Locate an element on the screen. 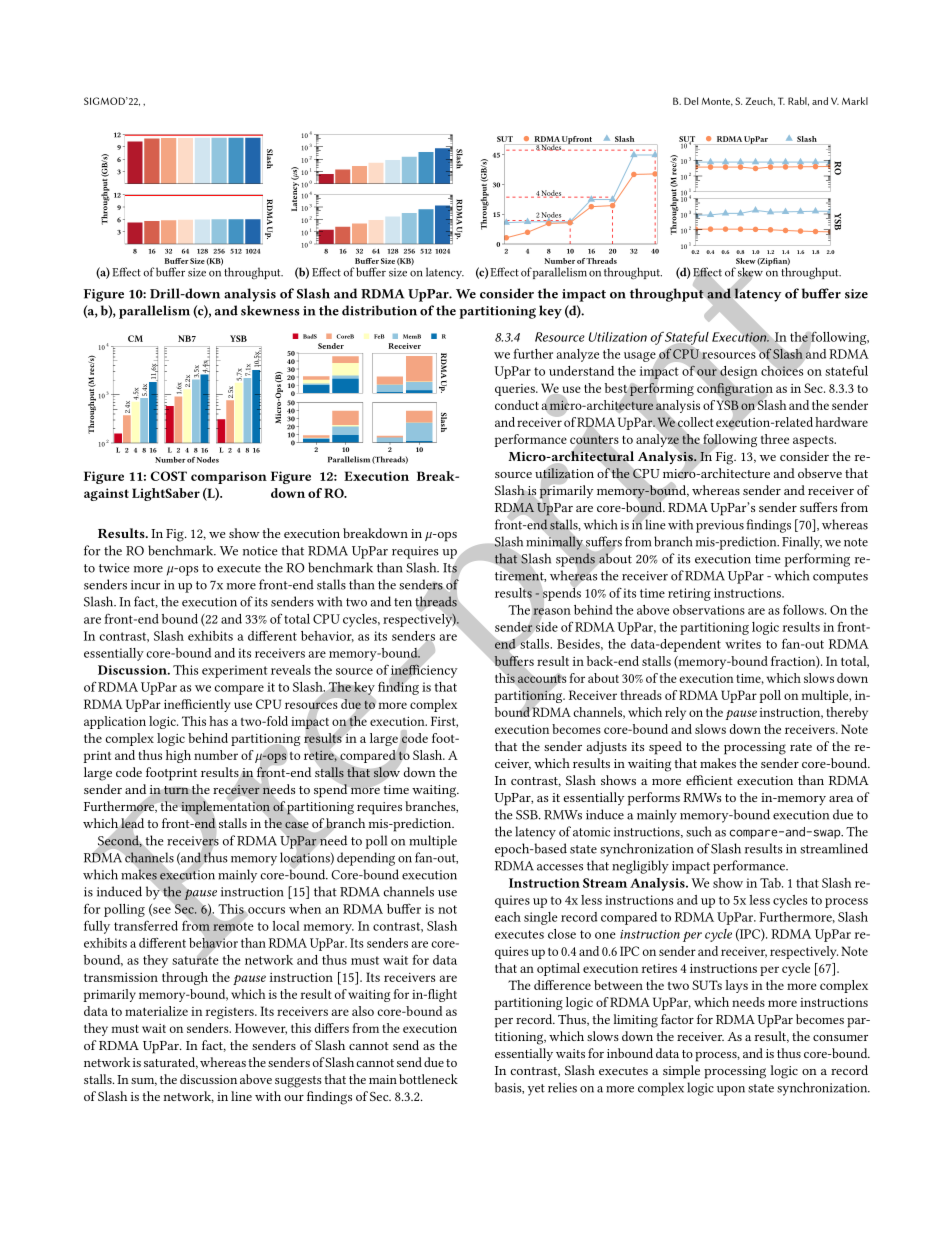  queries is located at coordinates (516, 390).
